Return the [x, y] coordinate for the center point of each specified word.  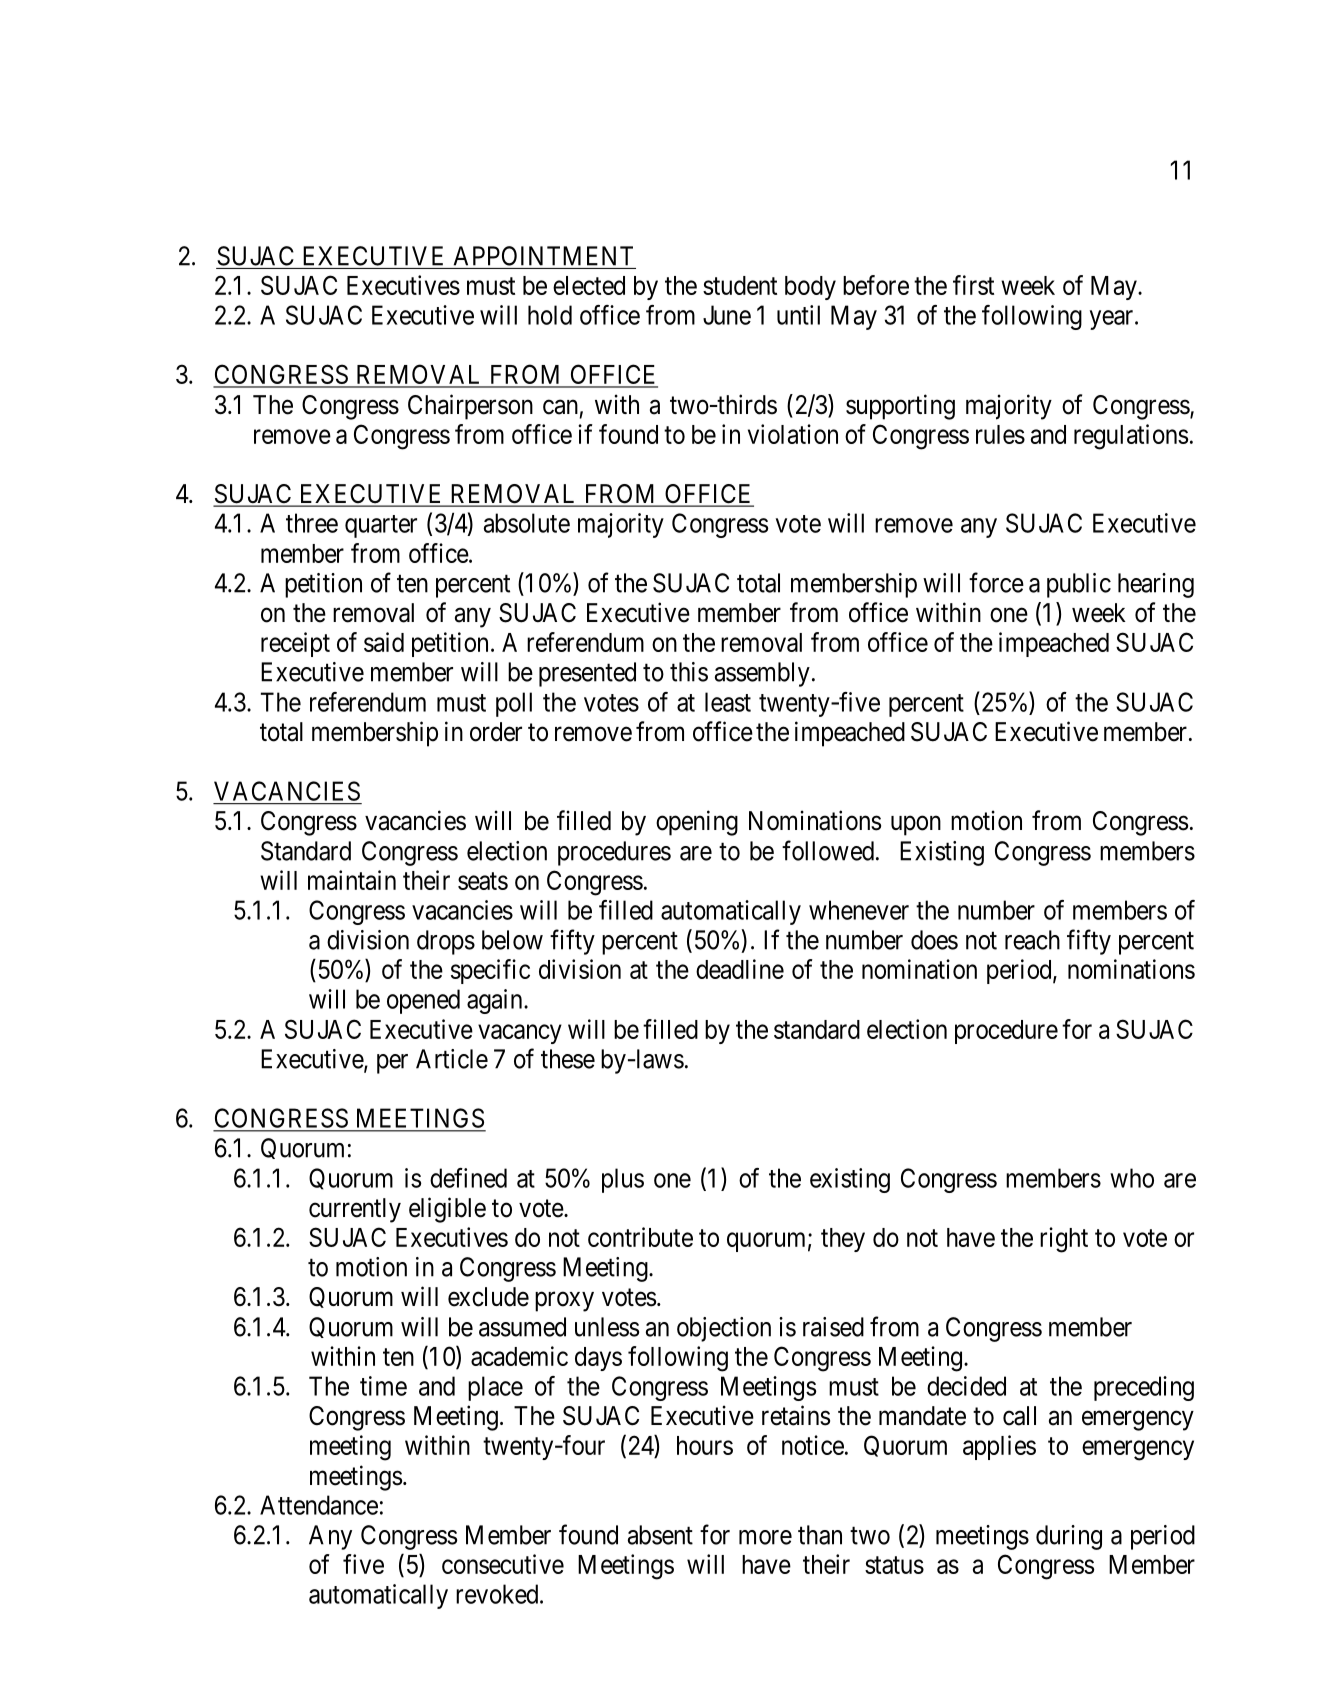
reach [1032, 940]
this [689, 672]
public [1079, 585]
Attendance [319, 1505]
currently [355, 1210]
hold [550, 315]
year [1113, 320]
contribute [640, 1237]
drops [446, 942]
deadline [740, 969]
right [1064, 1240]
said [384, 642]
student [740, 285]
